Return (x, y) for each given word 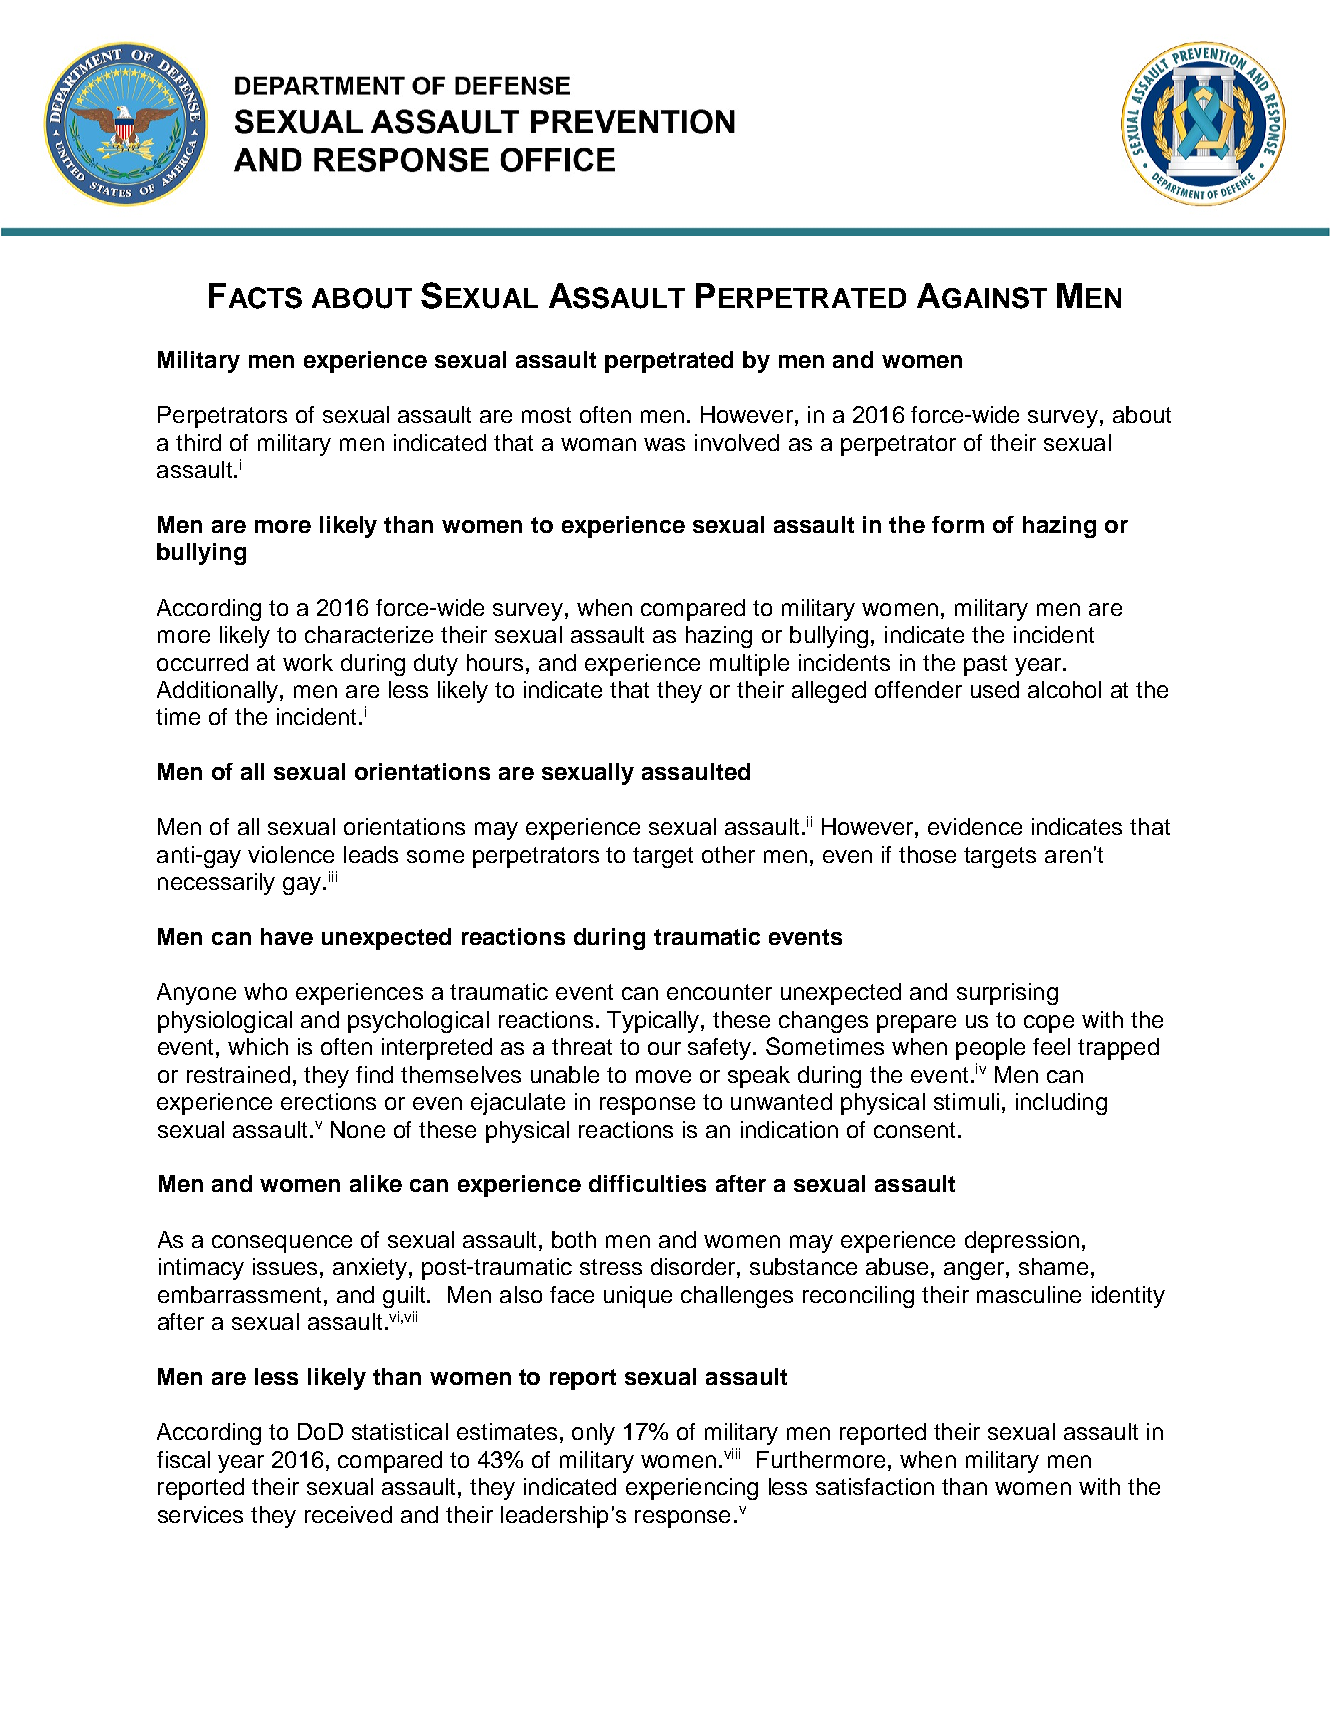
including (1061, 1104)
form (958, 524)
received (348, 1514)
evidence (975, 826)
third (198, 442)
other (728, 854)
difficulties (647, 1183)
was (664, 444)
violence (291, 854)
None (358, 1129)
